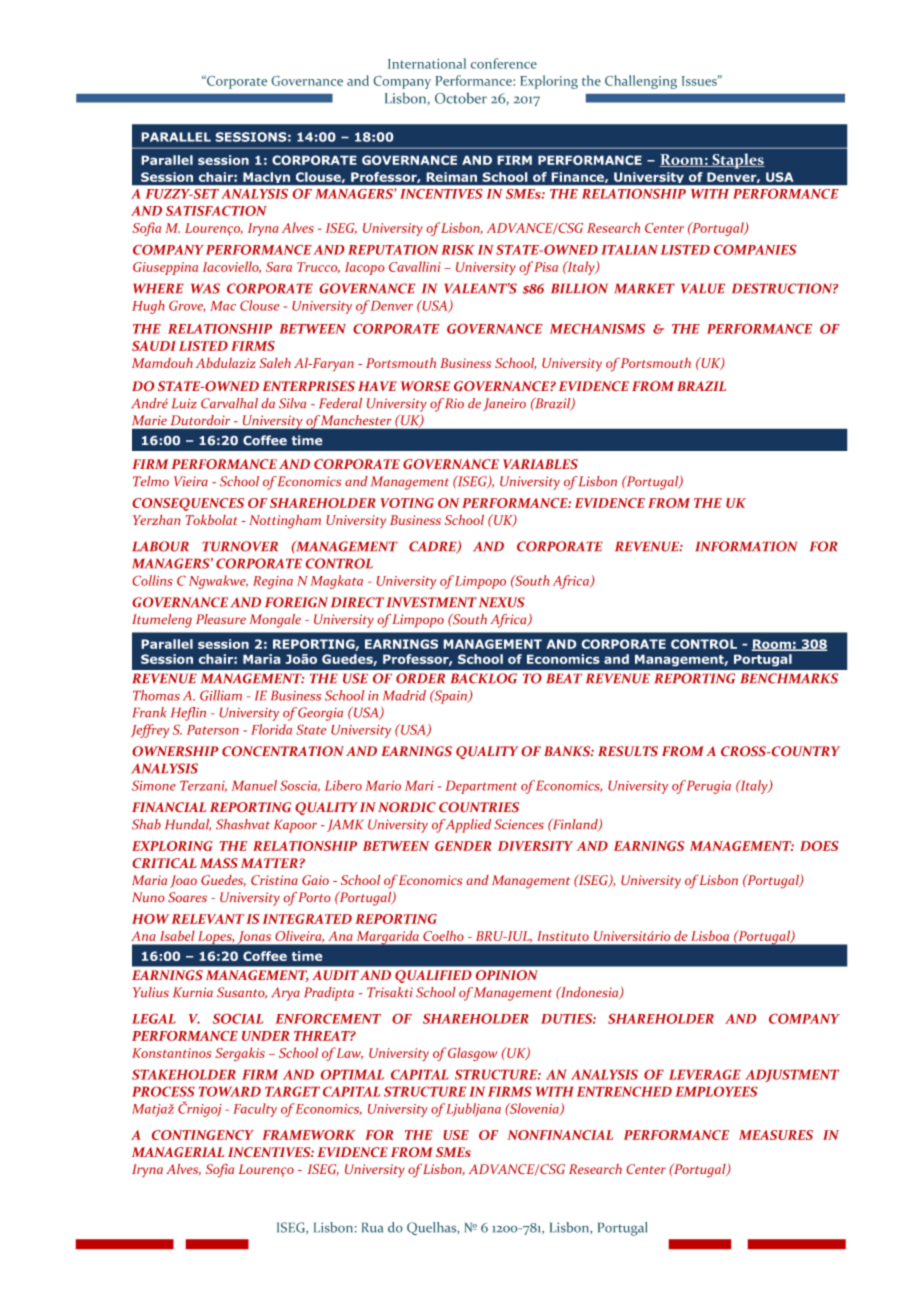 Image resolution: width=924 pixels, height=1308 pixels. Describe the element at coordinates (461, 98) in the image. I see `October` at that location.
